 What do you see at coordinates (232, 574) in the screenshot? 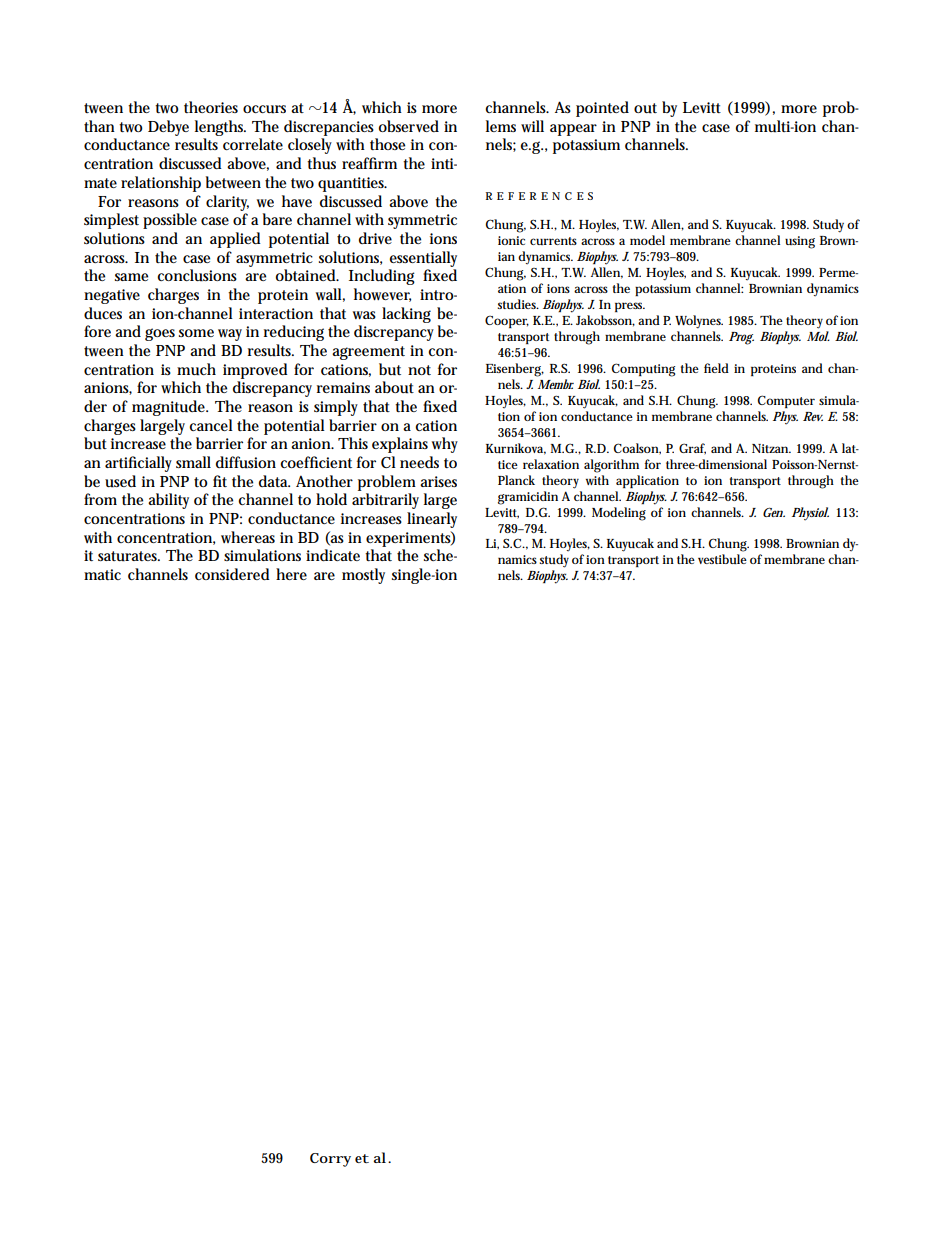
I see `considered` at bounding box center [232, 574].
